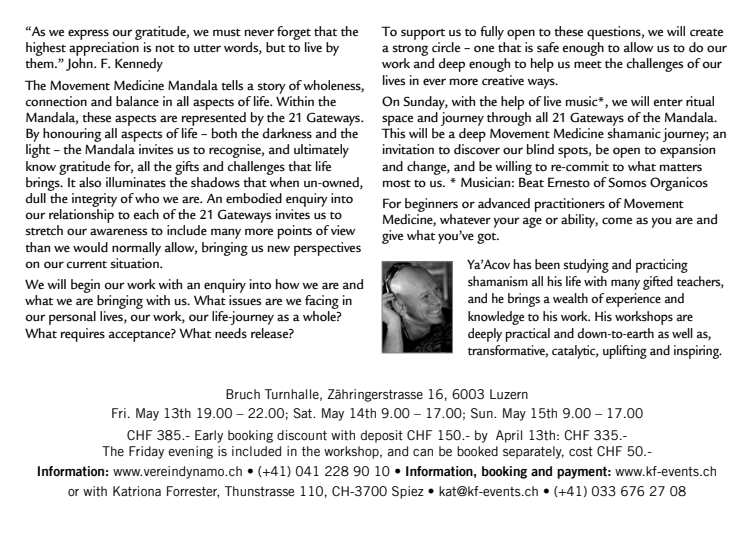 This page has height=535, width=754. What do you see at coordinates (548, 47) in the page?
I see `safe` at bounding box center [548, 47].
